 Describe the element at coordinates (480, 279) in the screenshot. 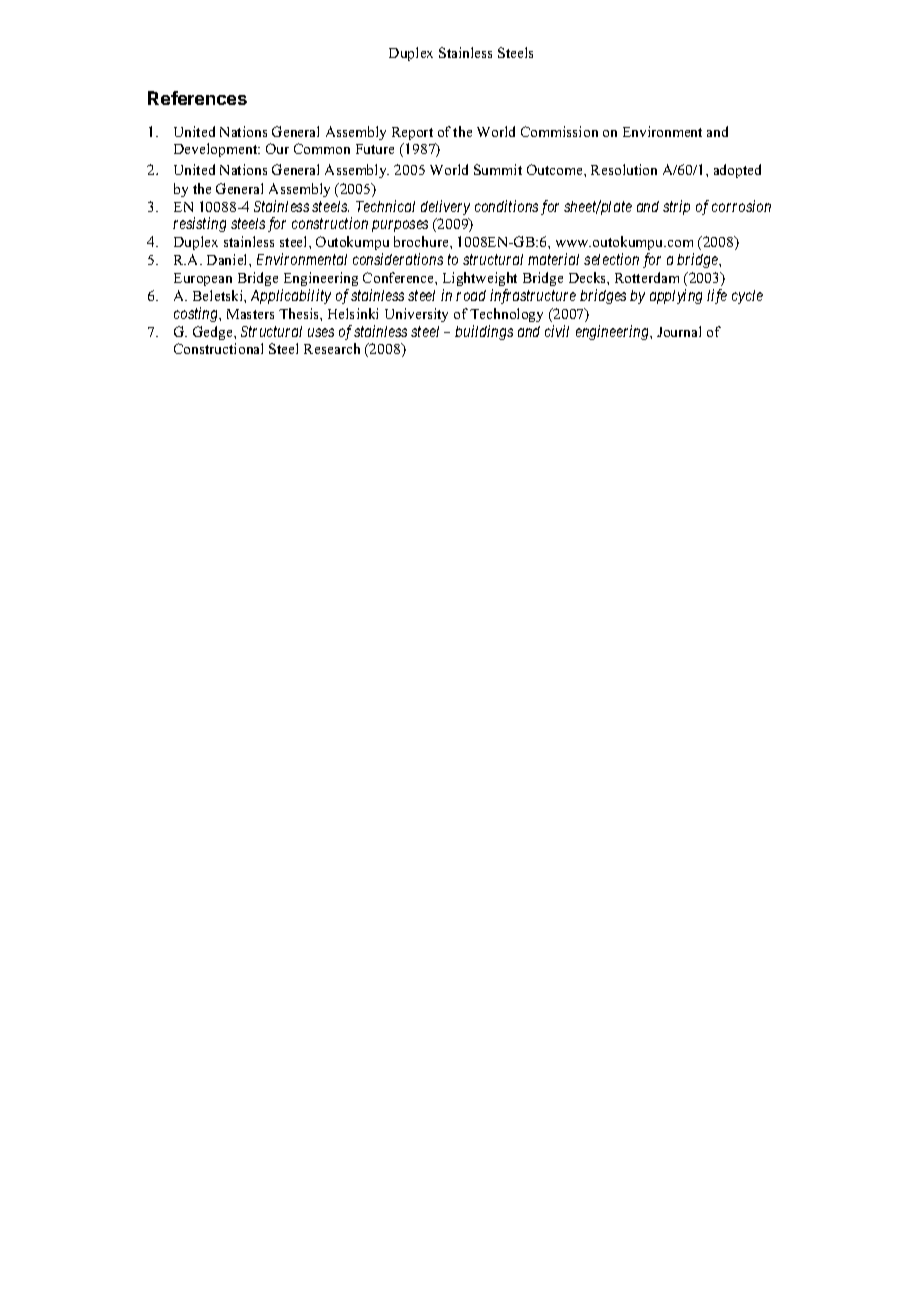

I see `Lightweight` at that location.
